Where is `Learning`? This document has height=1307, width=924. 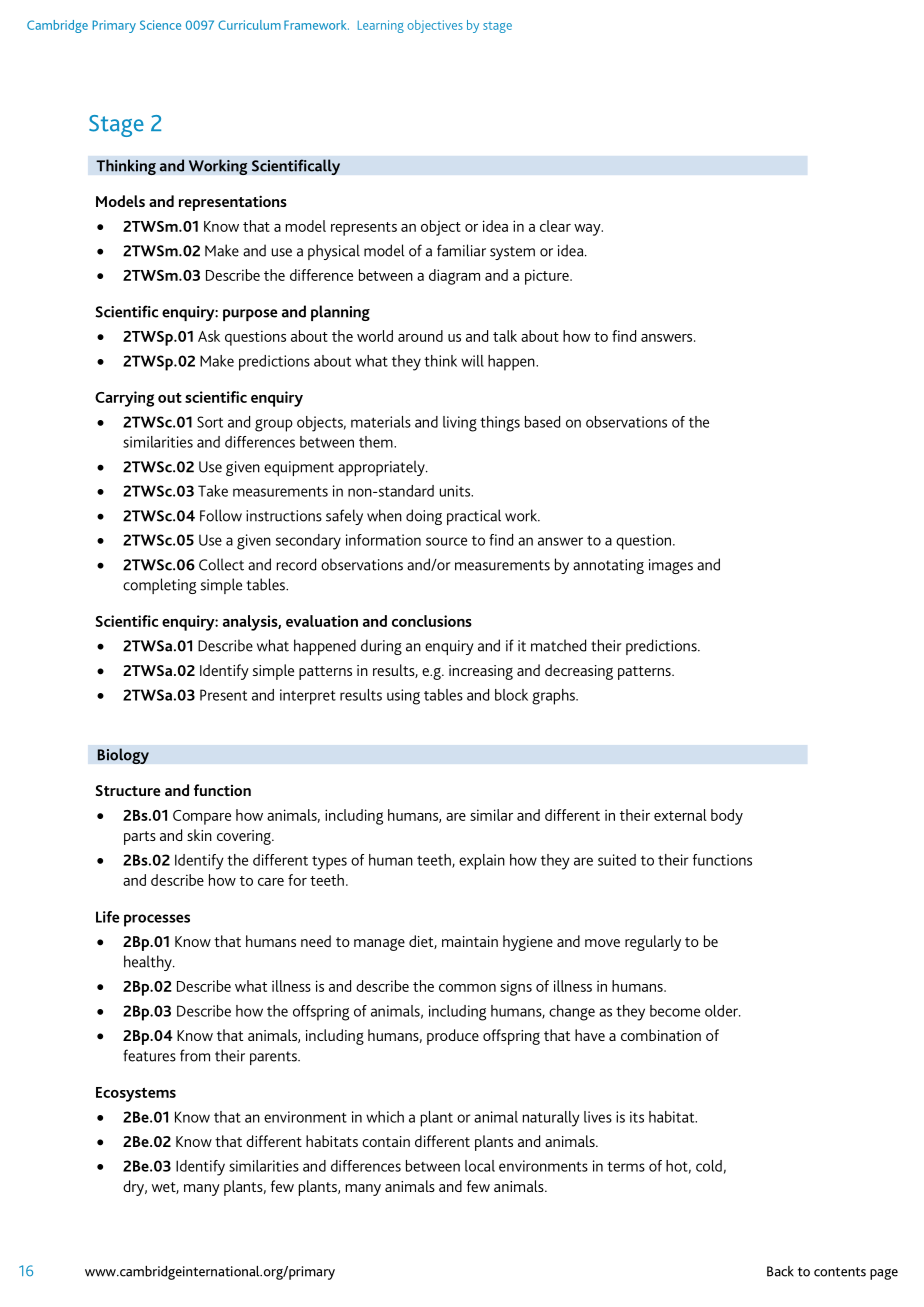
Learning is located at coordinates (381, 26).
